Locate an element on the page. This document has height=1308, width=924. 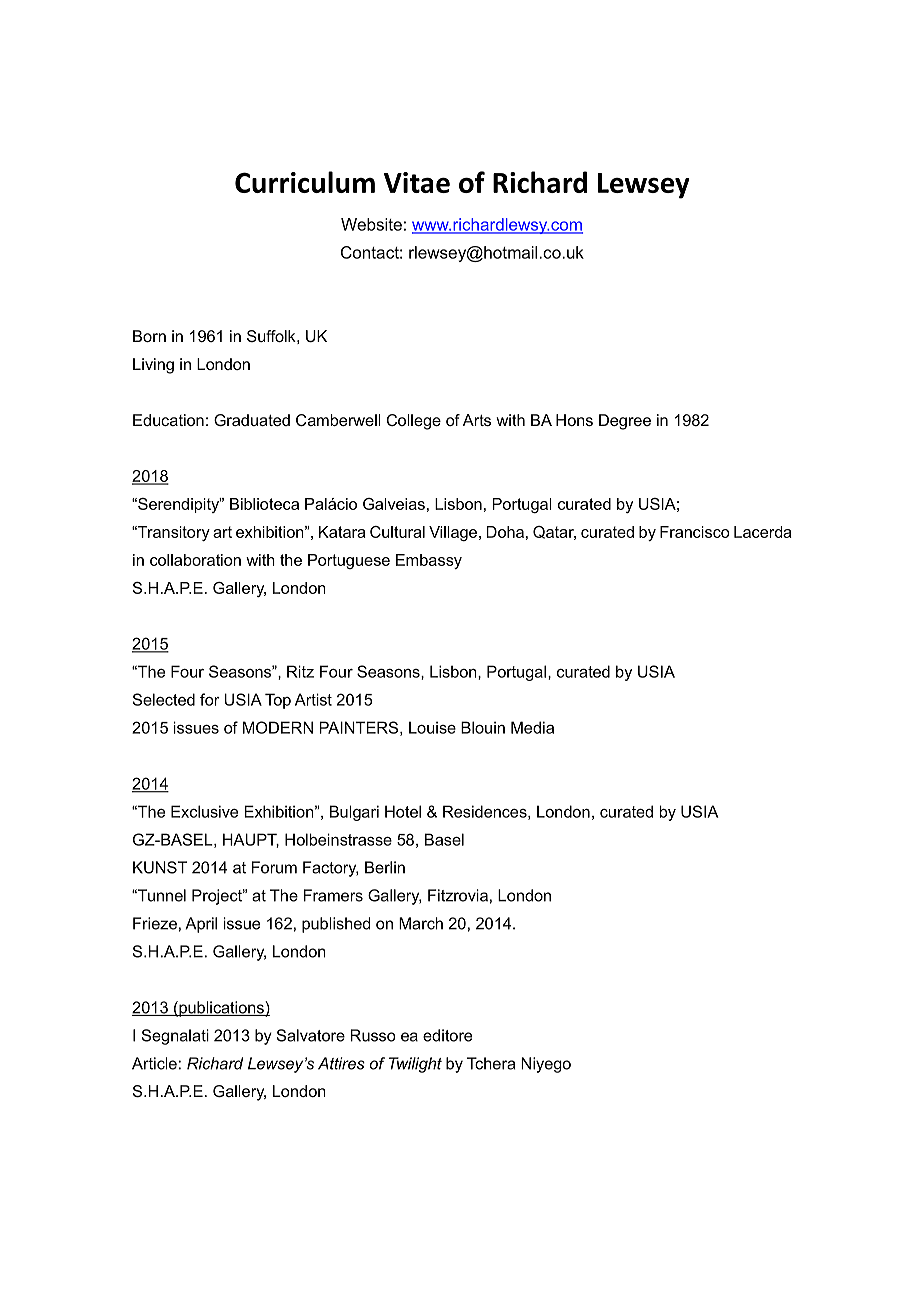
editore is located at coordinates (447, 1035).
